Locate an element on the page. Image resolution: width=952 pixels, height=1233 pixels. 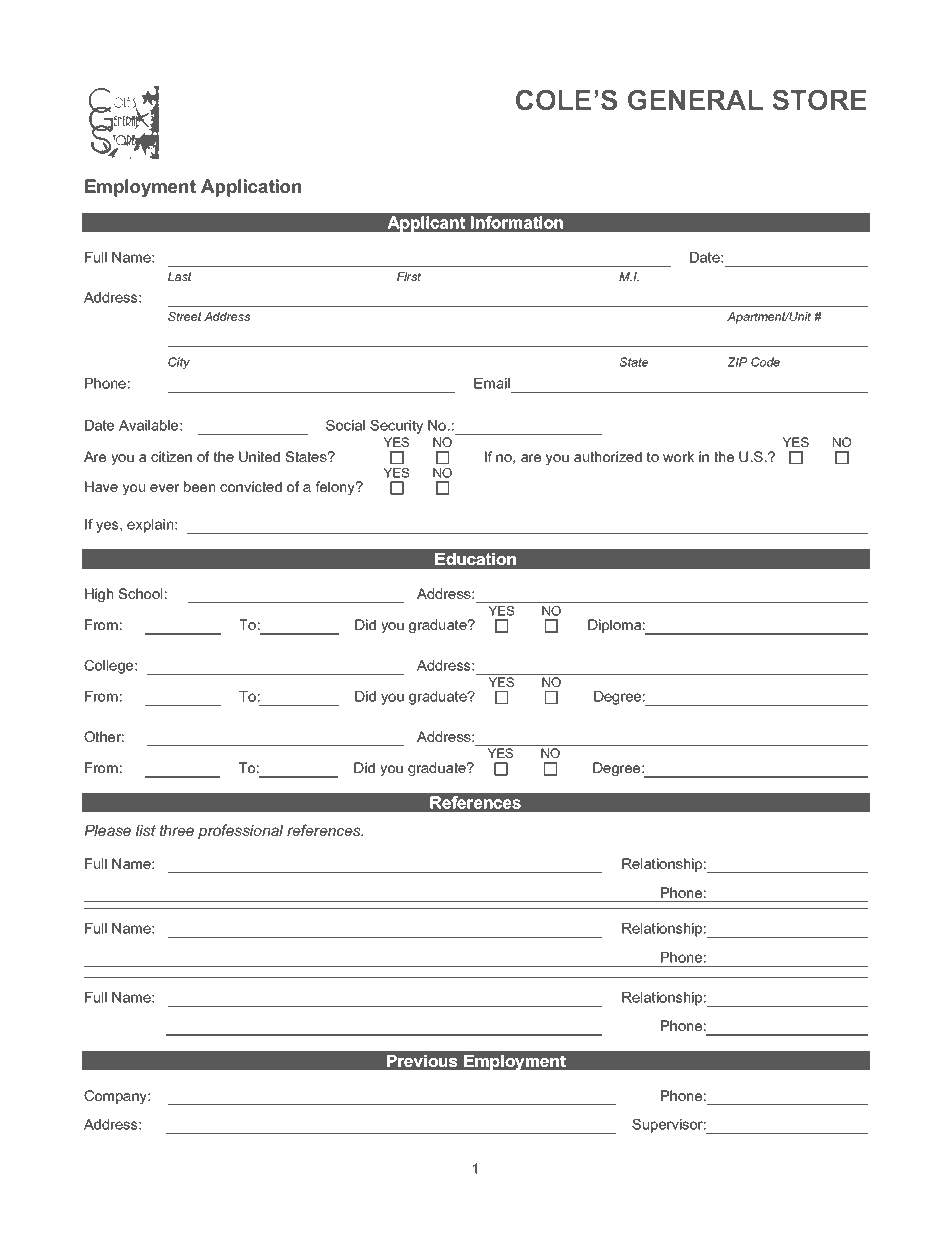
list is located at coordinates (146, 830).
